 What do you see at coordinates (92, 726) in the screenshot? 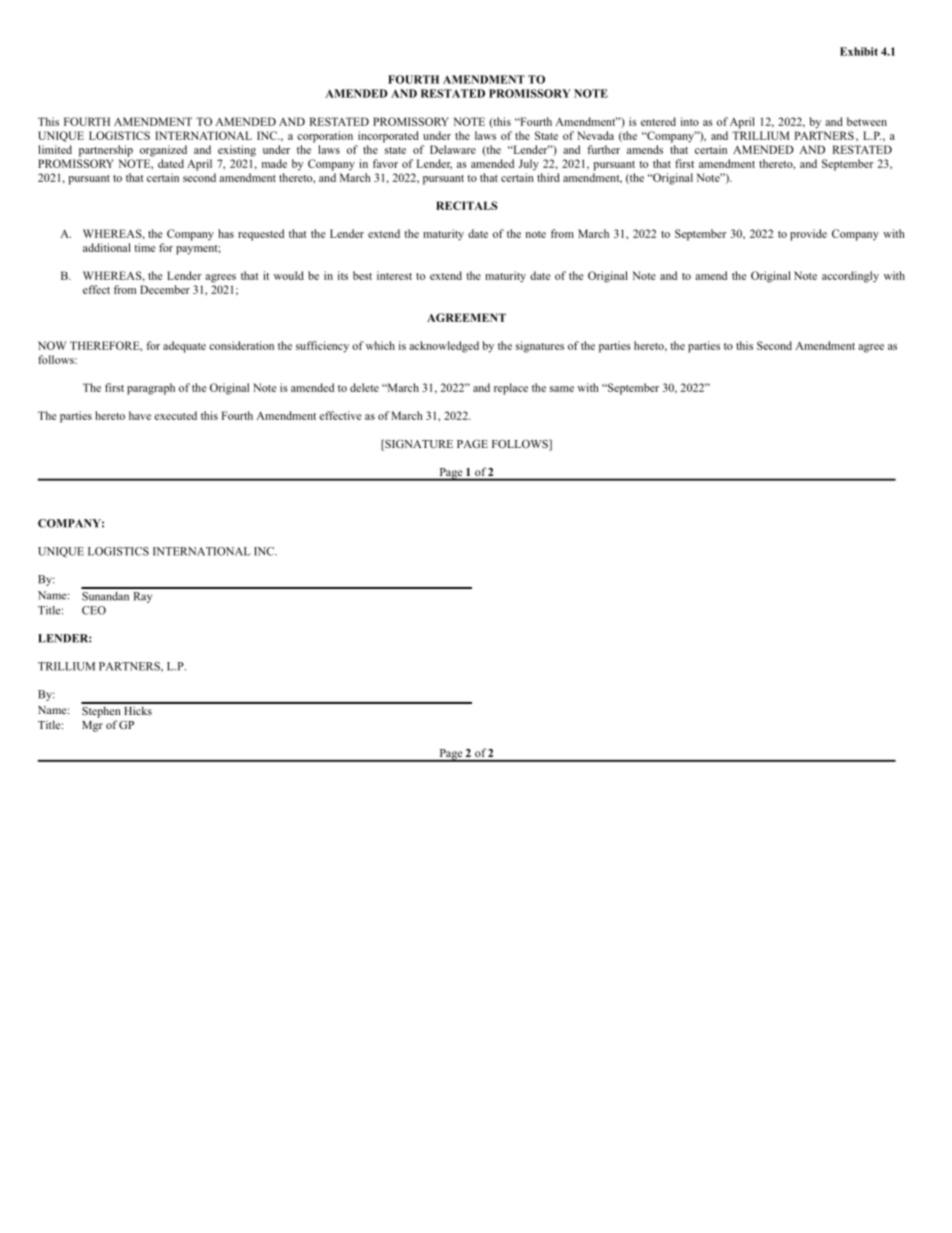
I see `Mgr` at bounding box center [92, 726].
